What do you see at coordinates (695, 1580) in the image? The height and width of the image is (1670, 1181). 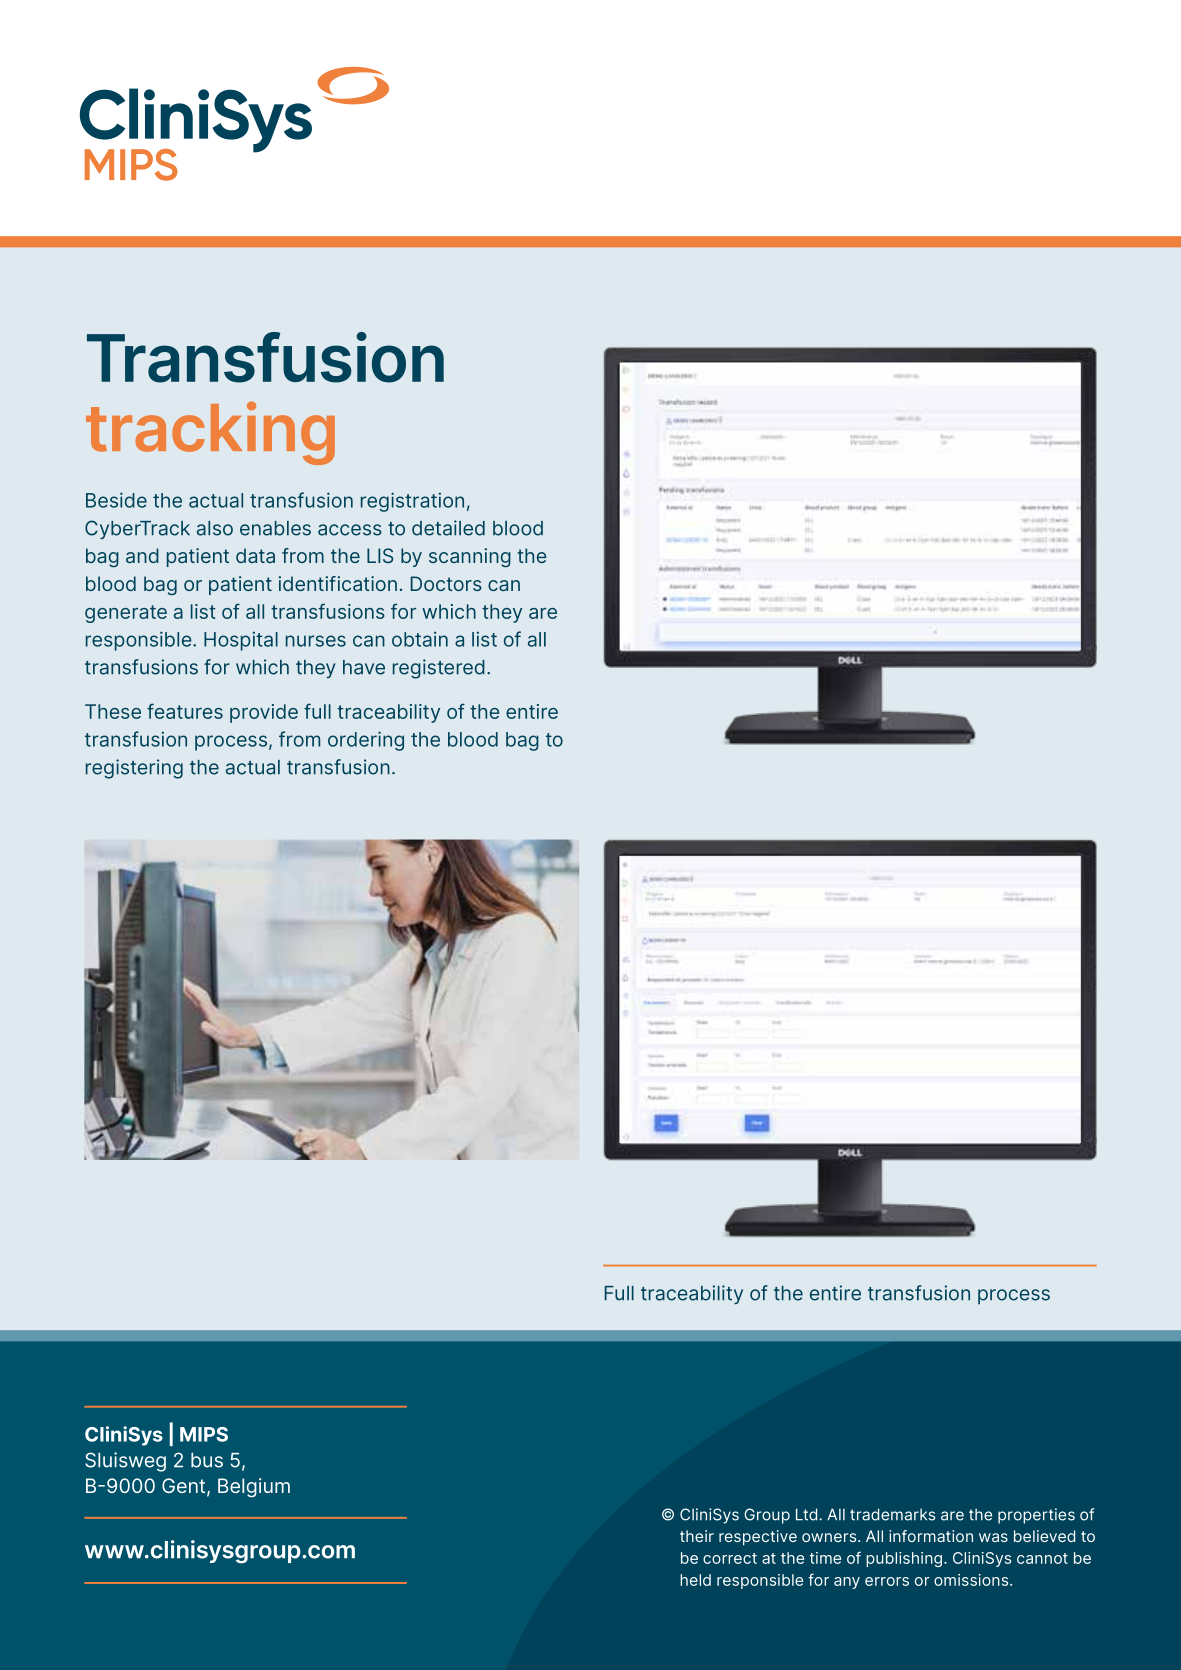 I see `held` at bounding box center [695, 1580].
